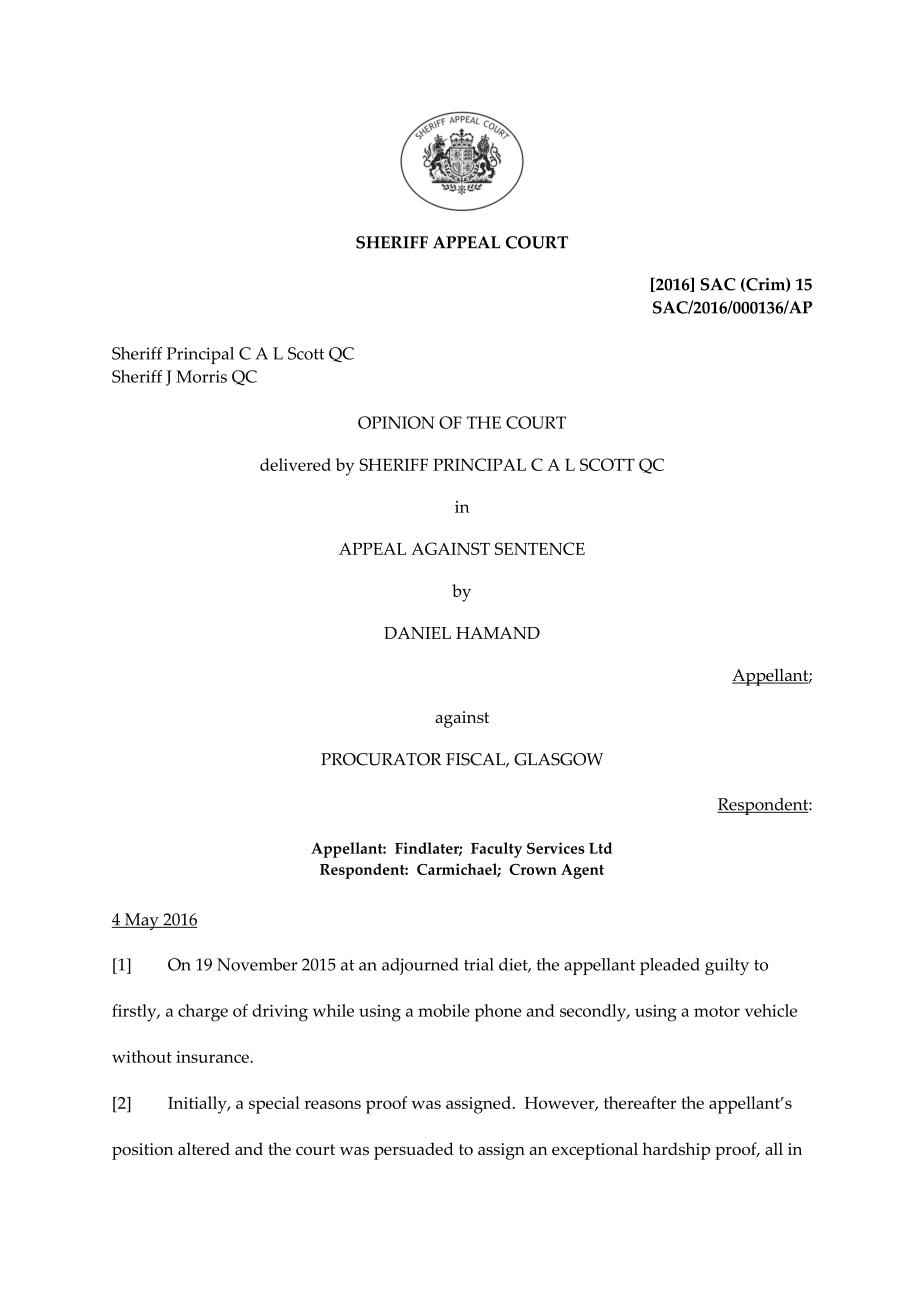 The height and width of the screenshot is (1308, 924). What do you see at coordinates (381, 759) in the screenshot?
I see `PROCURATOR` at bounding box center [381, 759].
